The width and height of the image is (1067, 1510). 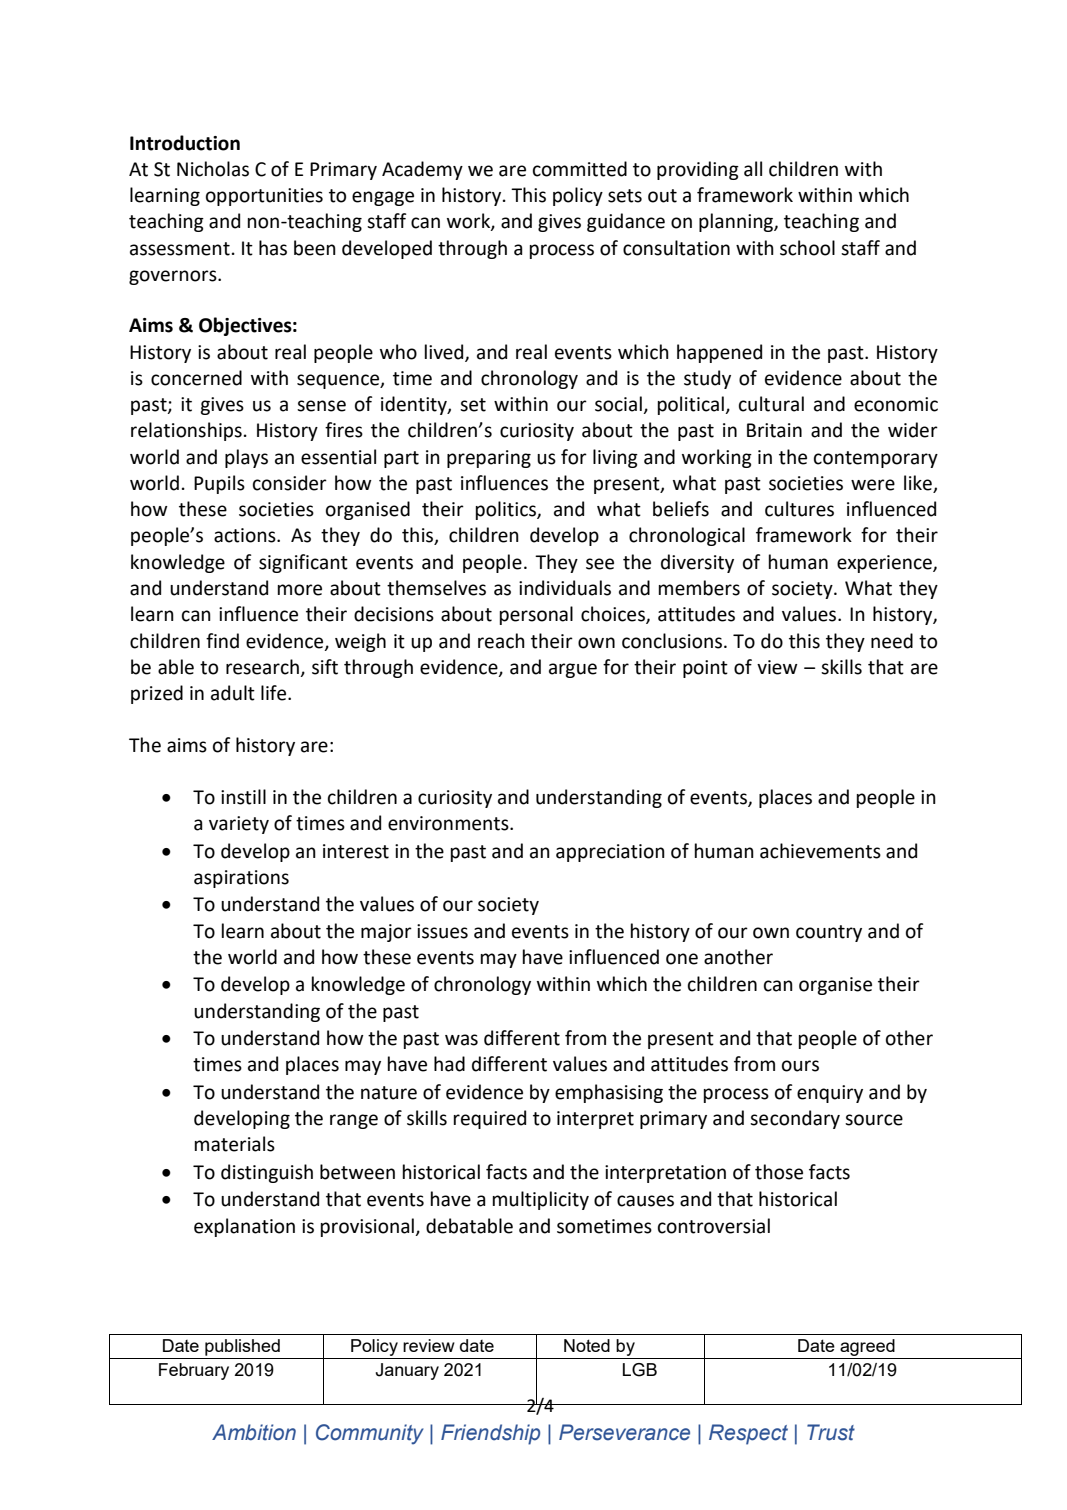 What do you see at coordinates (829, 933) in the image?
I see `country` at bounding box center [829, 933].
